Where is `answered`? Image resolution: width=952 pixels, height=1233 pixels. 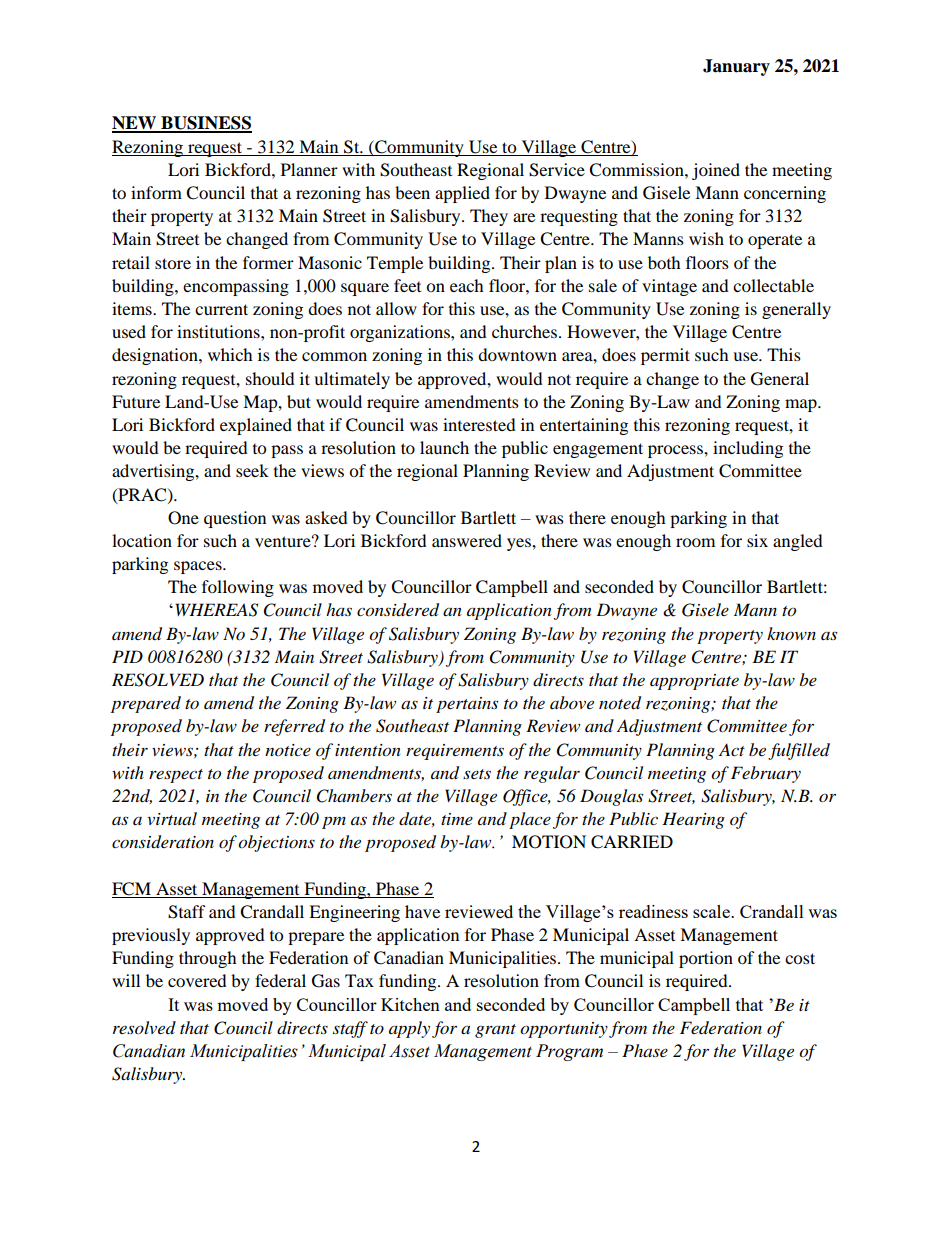 answered is located at coordinates (467, 540).
